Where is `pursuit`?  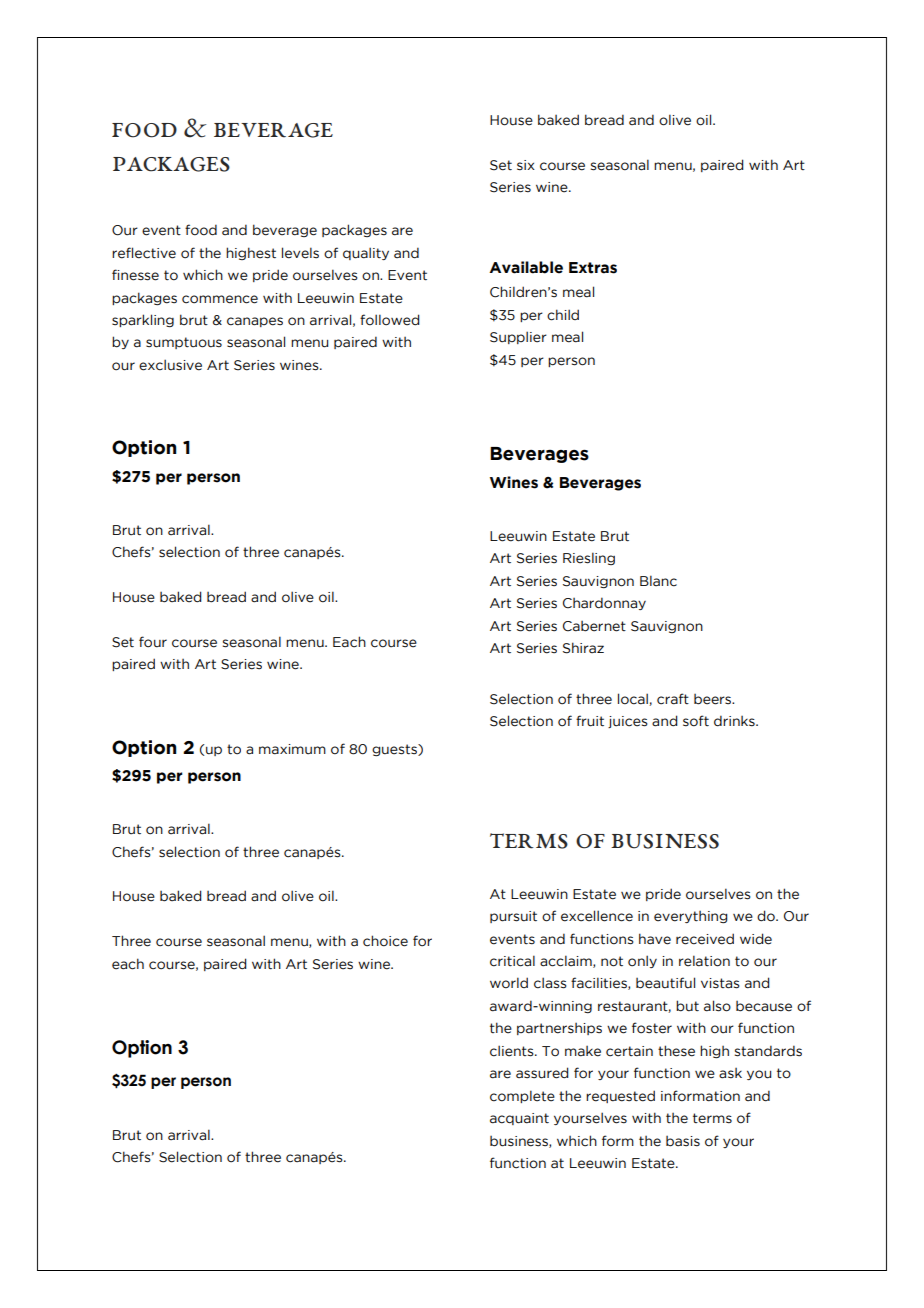
pursuit is located at coordinates (513, 917).
